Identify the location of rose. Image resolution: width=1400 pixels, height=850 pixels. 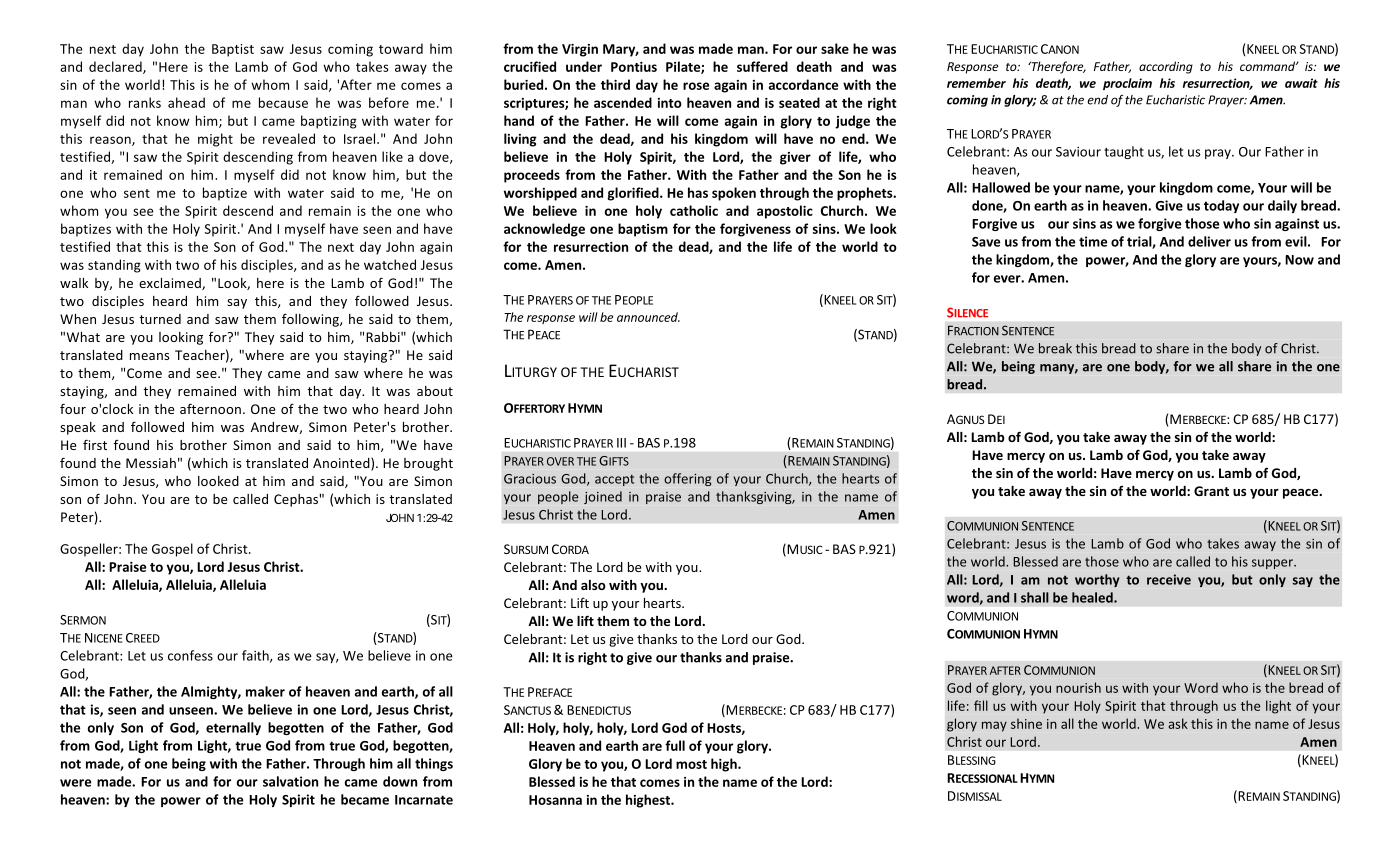
(696, 86).
